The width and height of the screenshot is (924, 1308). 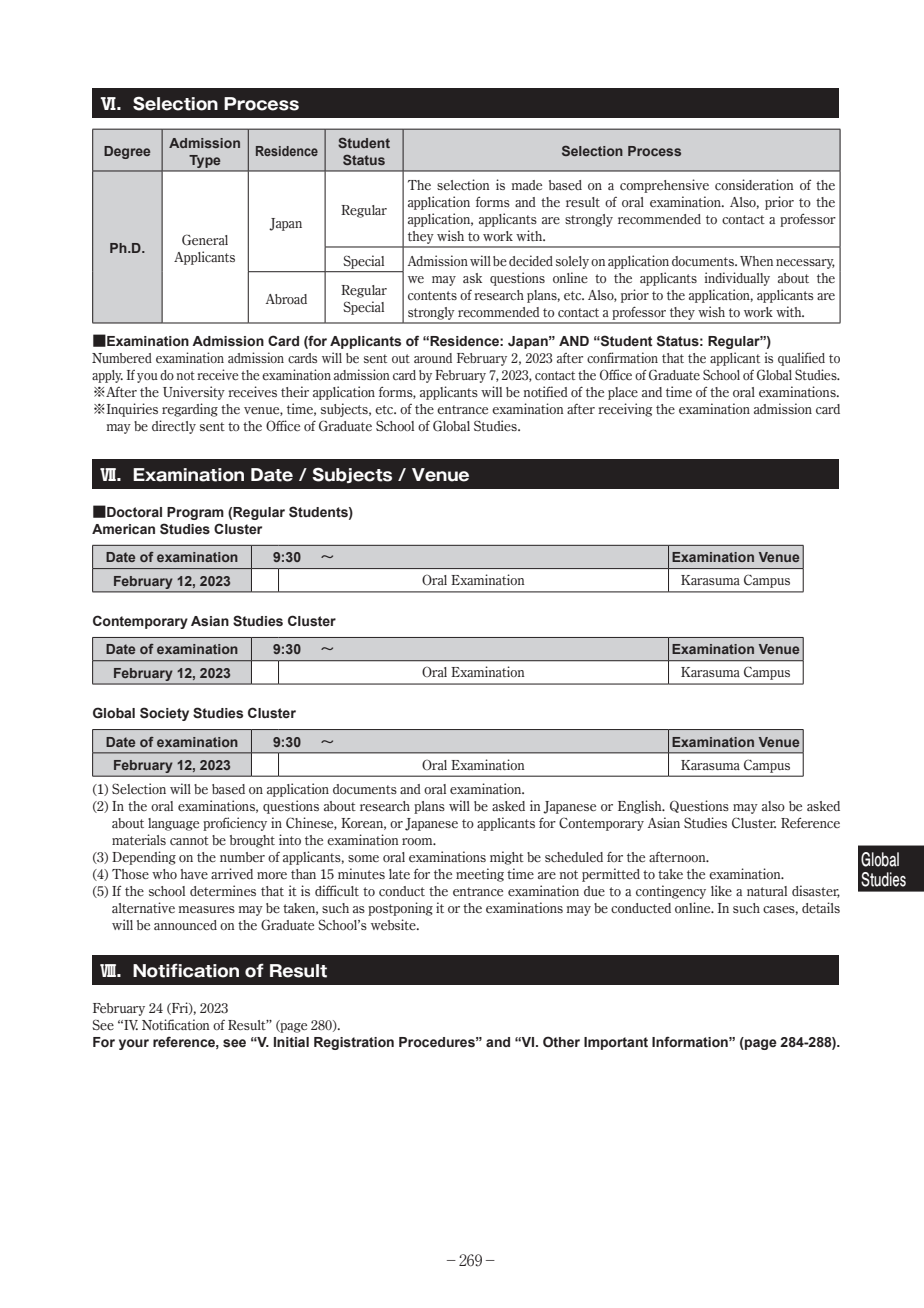 What do you see at coordinates (123, 529) in the screenshot?
I see `American` at bounding box center [123, 529].
